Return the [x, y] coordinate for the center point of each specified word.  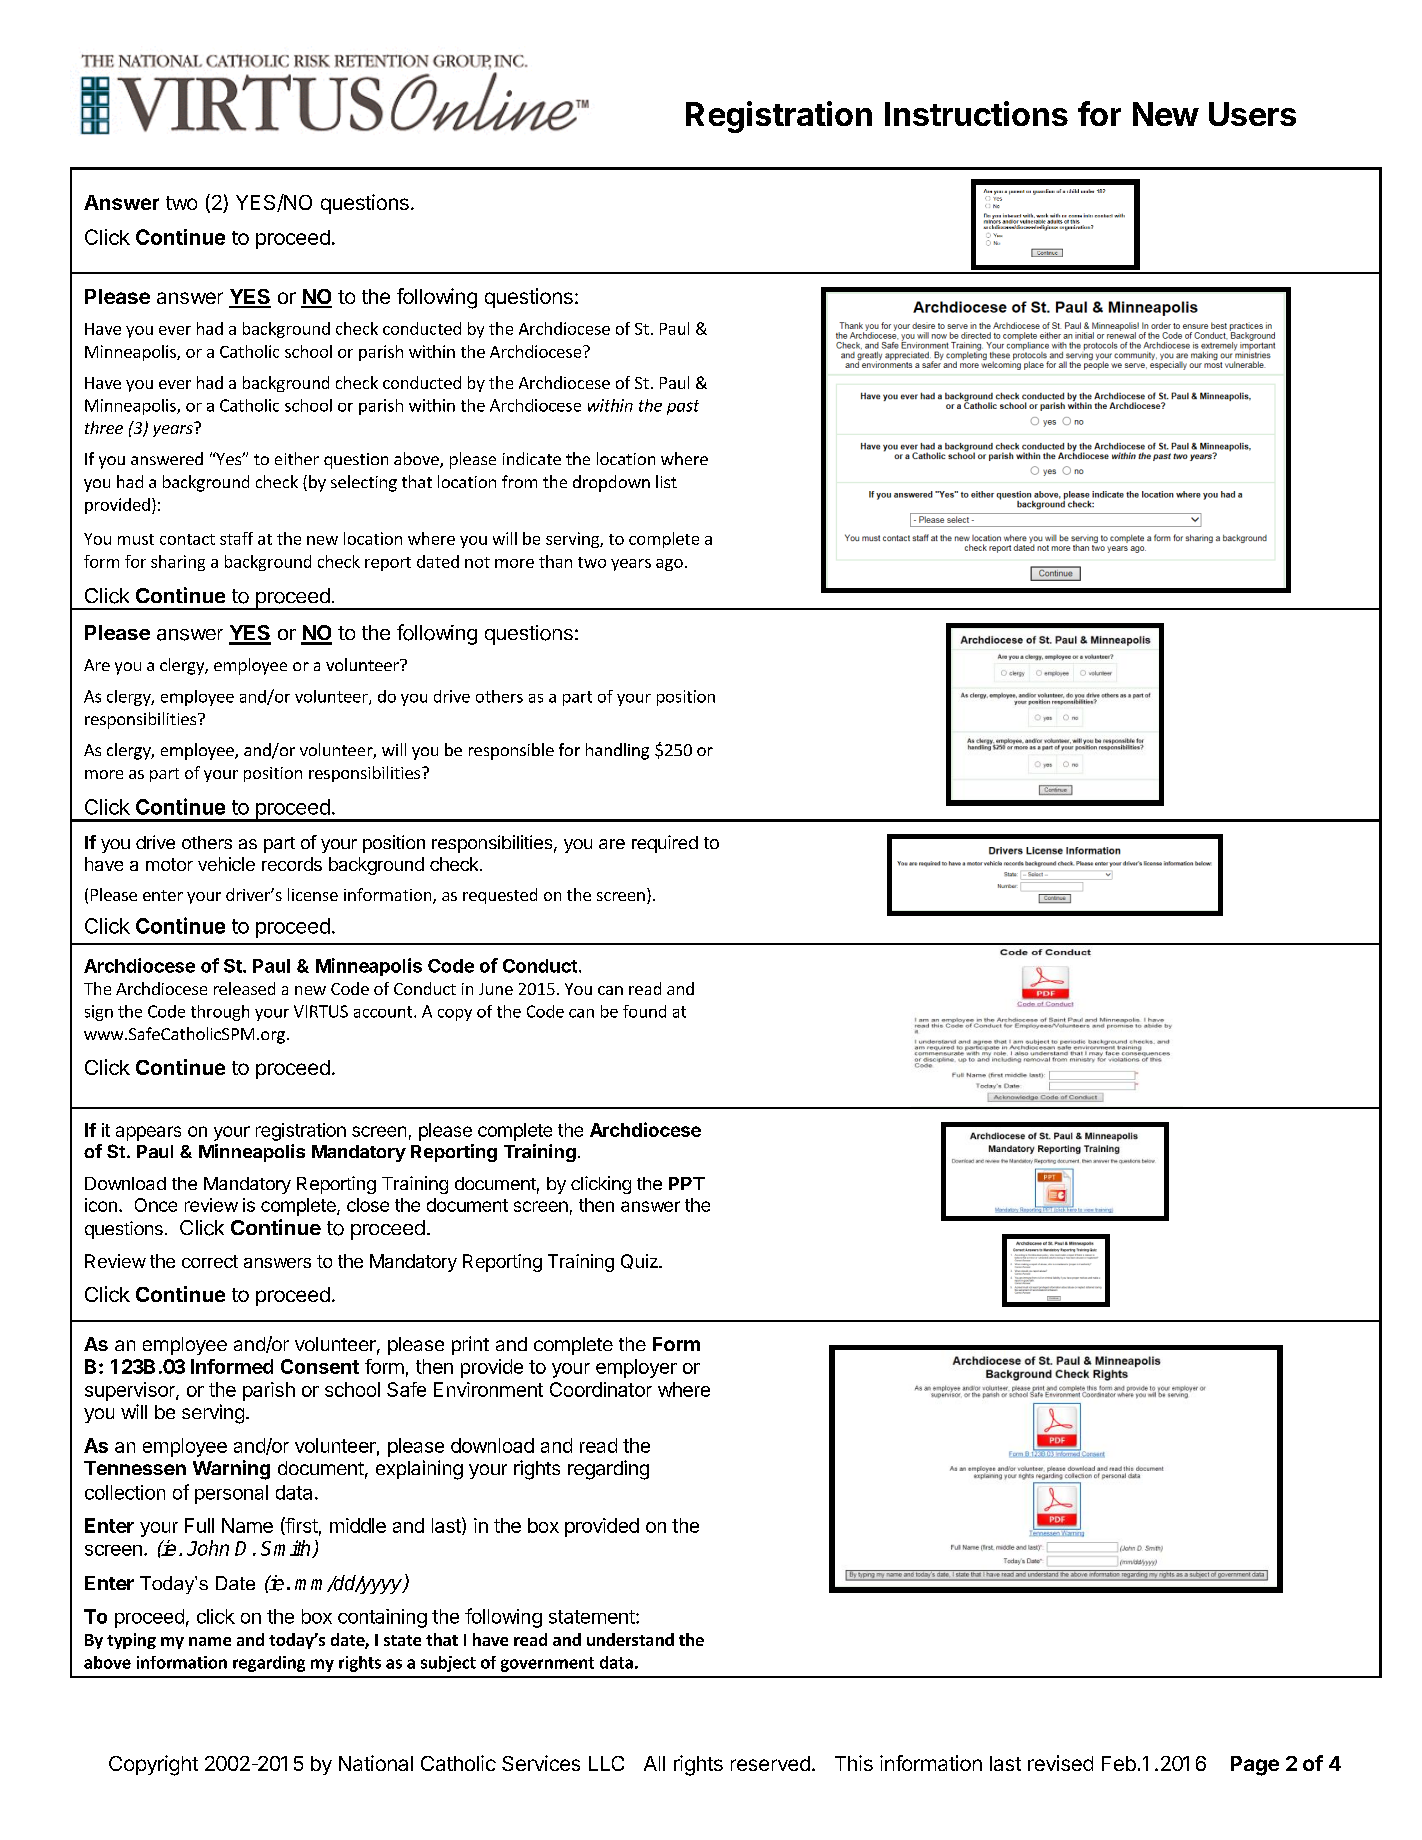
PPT [687, 1183]
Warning [231, 1470]
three [104, 427]
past [683, 407]
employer [636, 1368]
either [297, 458]
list [666, 481]
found [644, 1011]
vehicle [226, 864]
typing [131, 1641]
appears [148, 1133]
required [665, 844]
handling [617, 751]
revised [1060, 1763]
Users [1252, 114]
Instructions [976, 113]
